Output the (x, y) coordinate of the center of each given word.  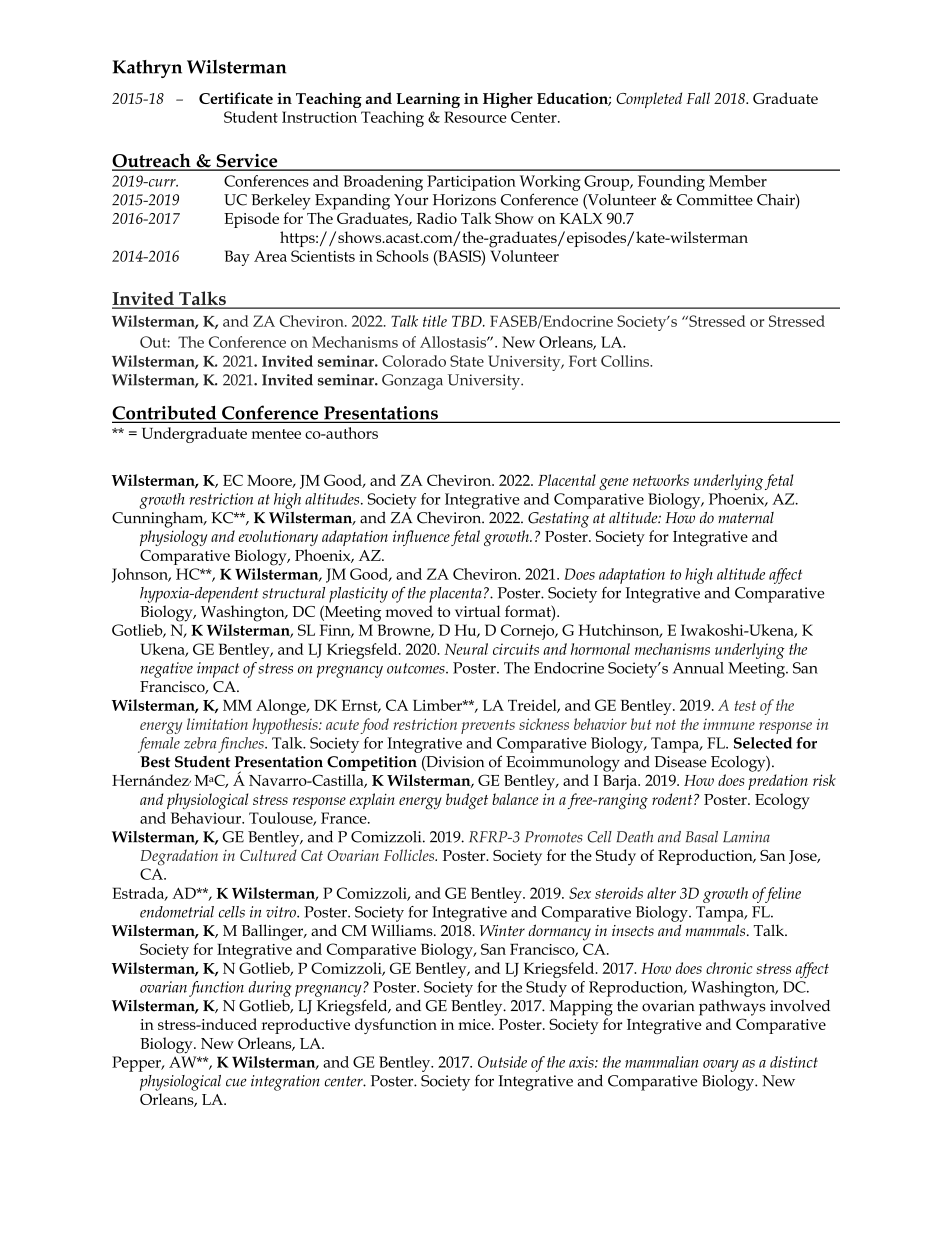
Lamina (746, 837)
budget (467, 801)
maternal (746, 518)
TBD (468, 321)
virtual (477, 611)
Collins (626, 361)
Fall (698, 98)
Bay (237, 258)
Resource (475, 117)
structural (293, 593)
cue (236, 1082)
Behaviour (207, 818)
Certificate (236, 98)
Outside (502, 1062)
